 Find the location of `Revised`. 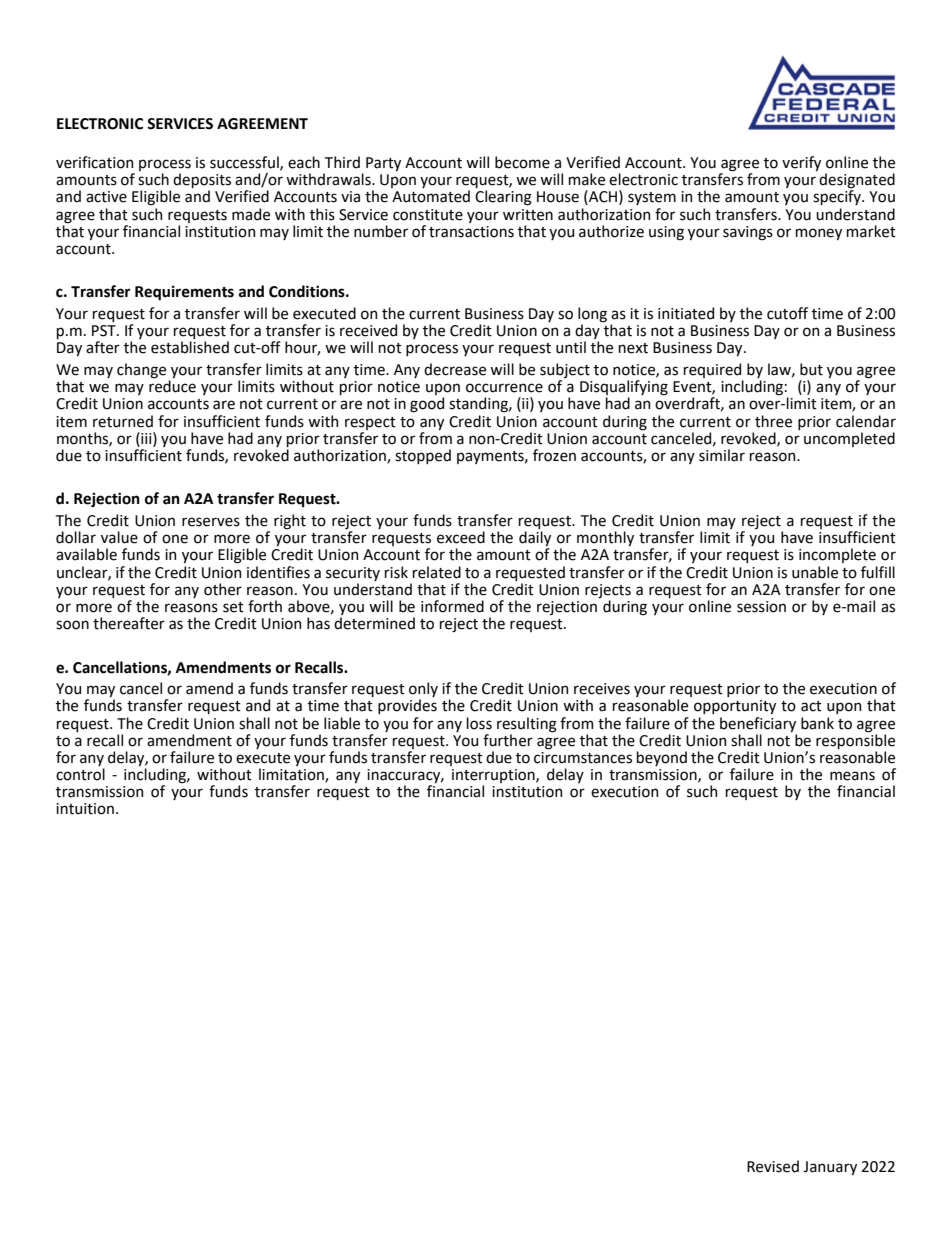

Revised is located at coordinates (773, 1166).
